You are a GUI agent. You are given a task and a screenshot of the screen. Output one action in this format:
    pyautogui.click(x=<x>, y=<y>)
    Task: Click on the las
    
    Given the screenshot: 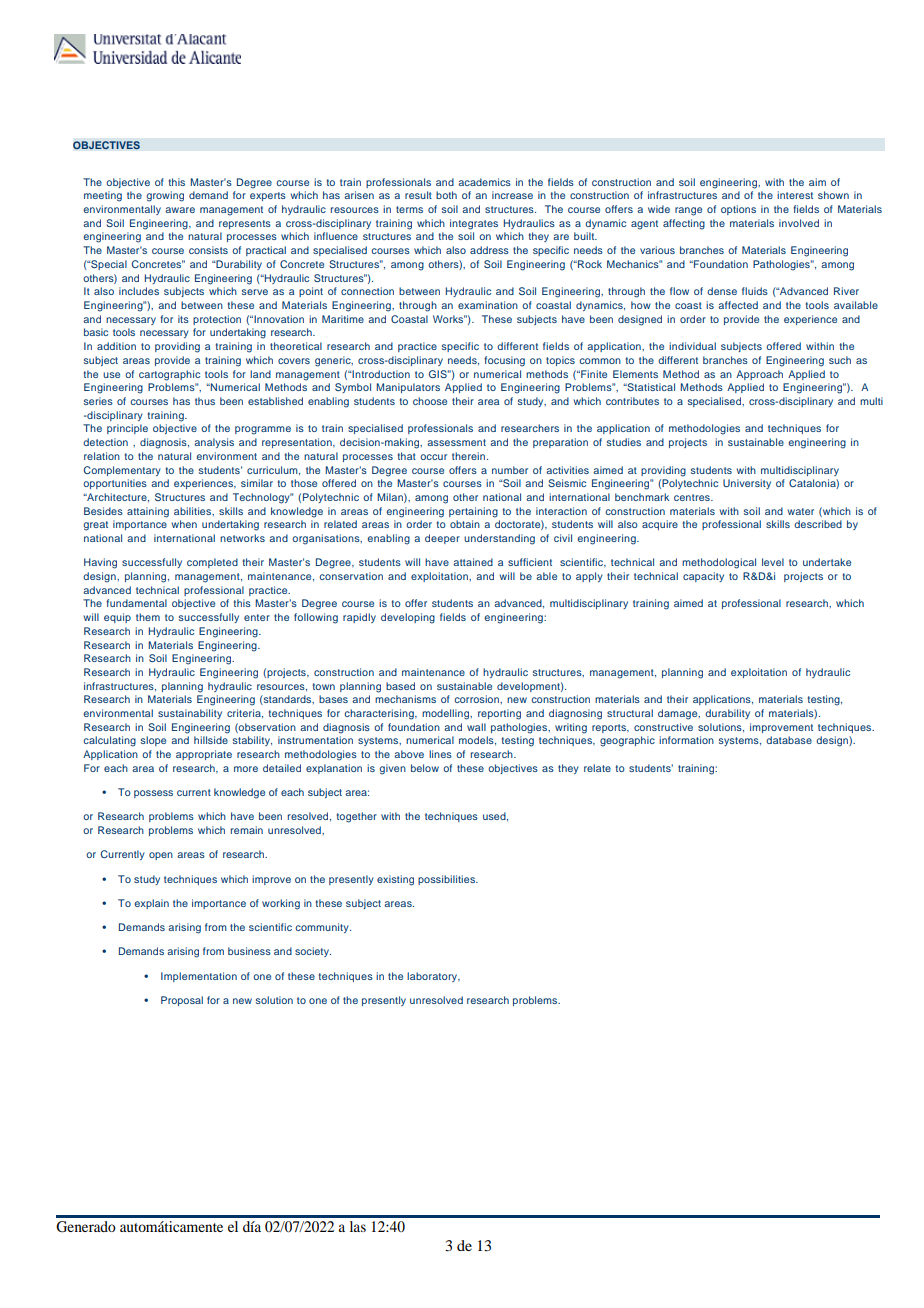 What is the action you would take?
    pyautogui.click(x=358, y=1226)
